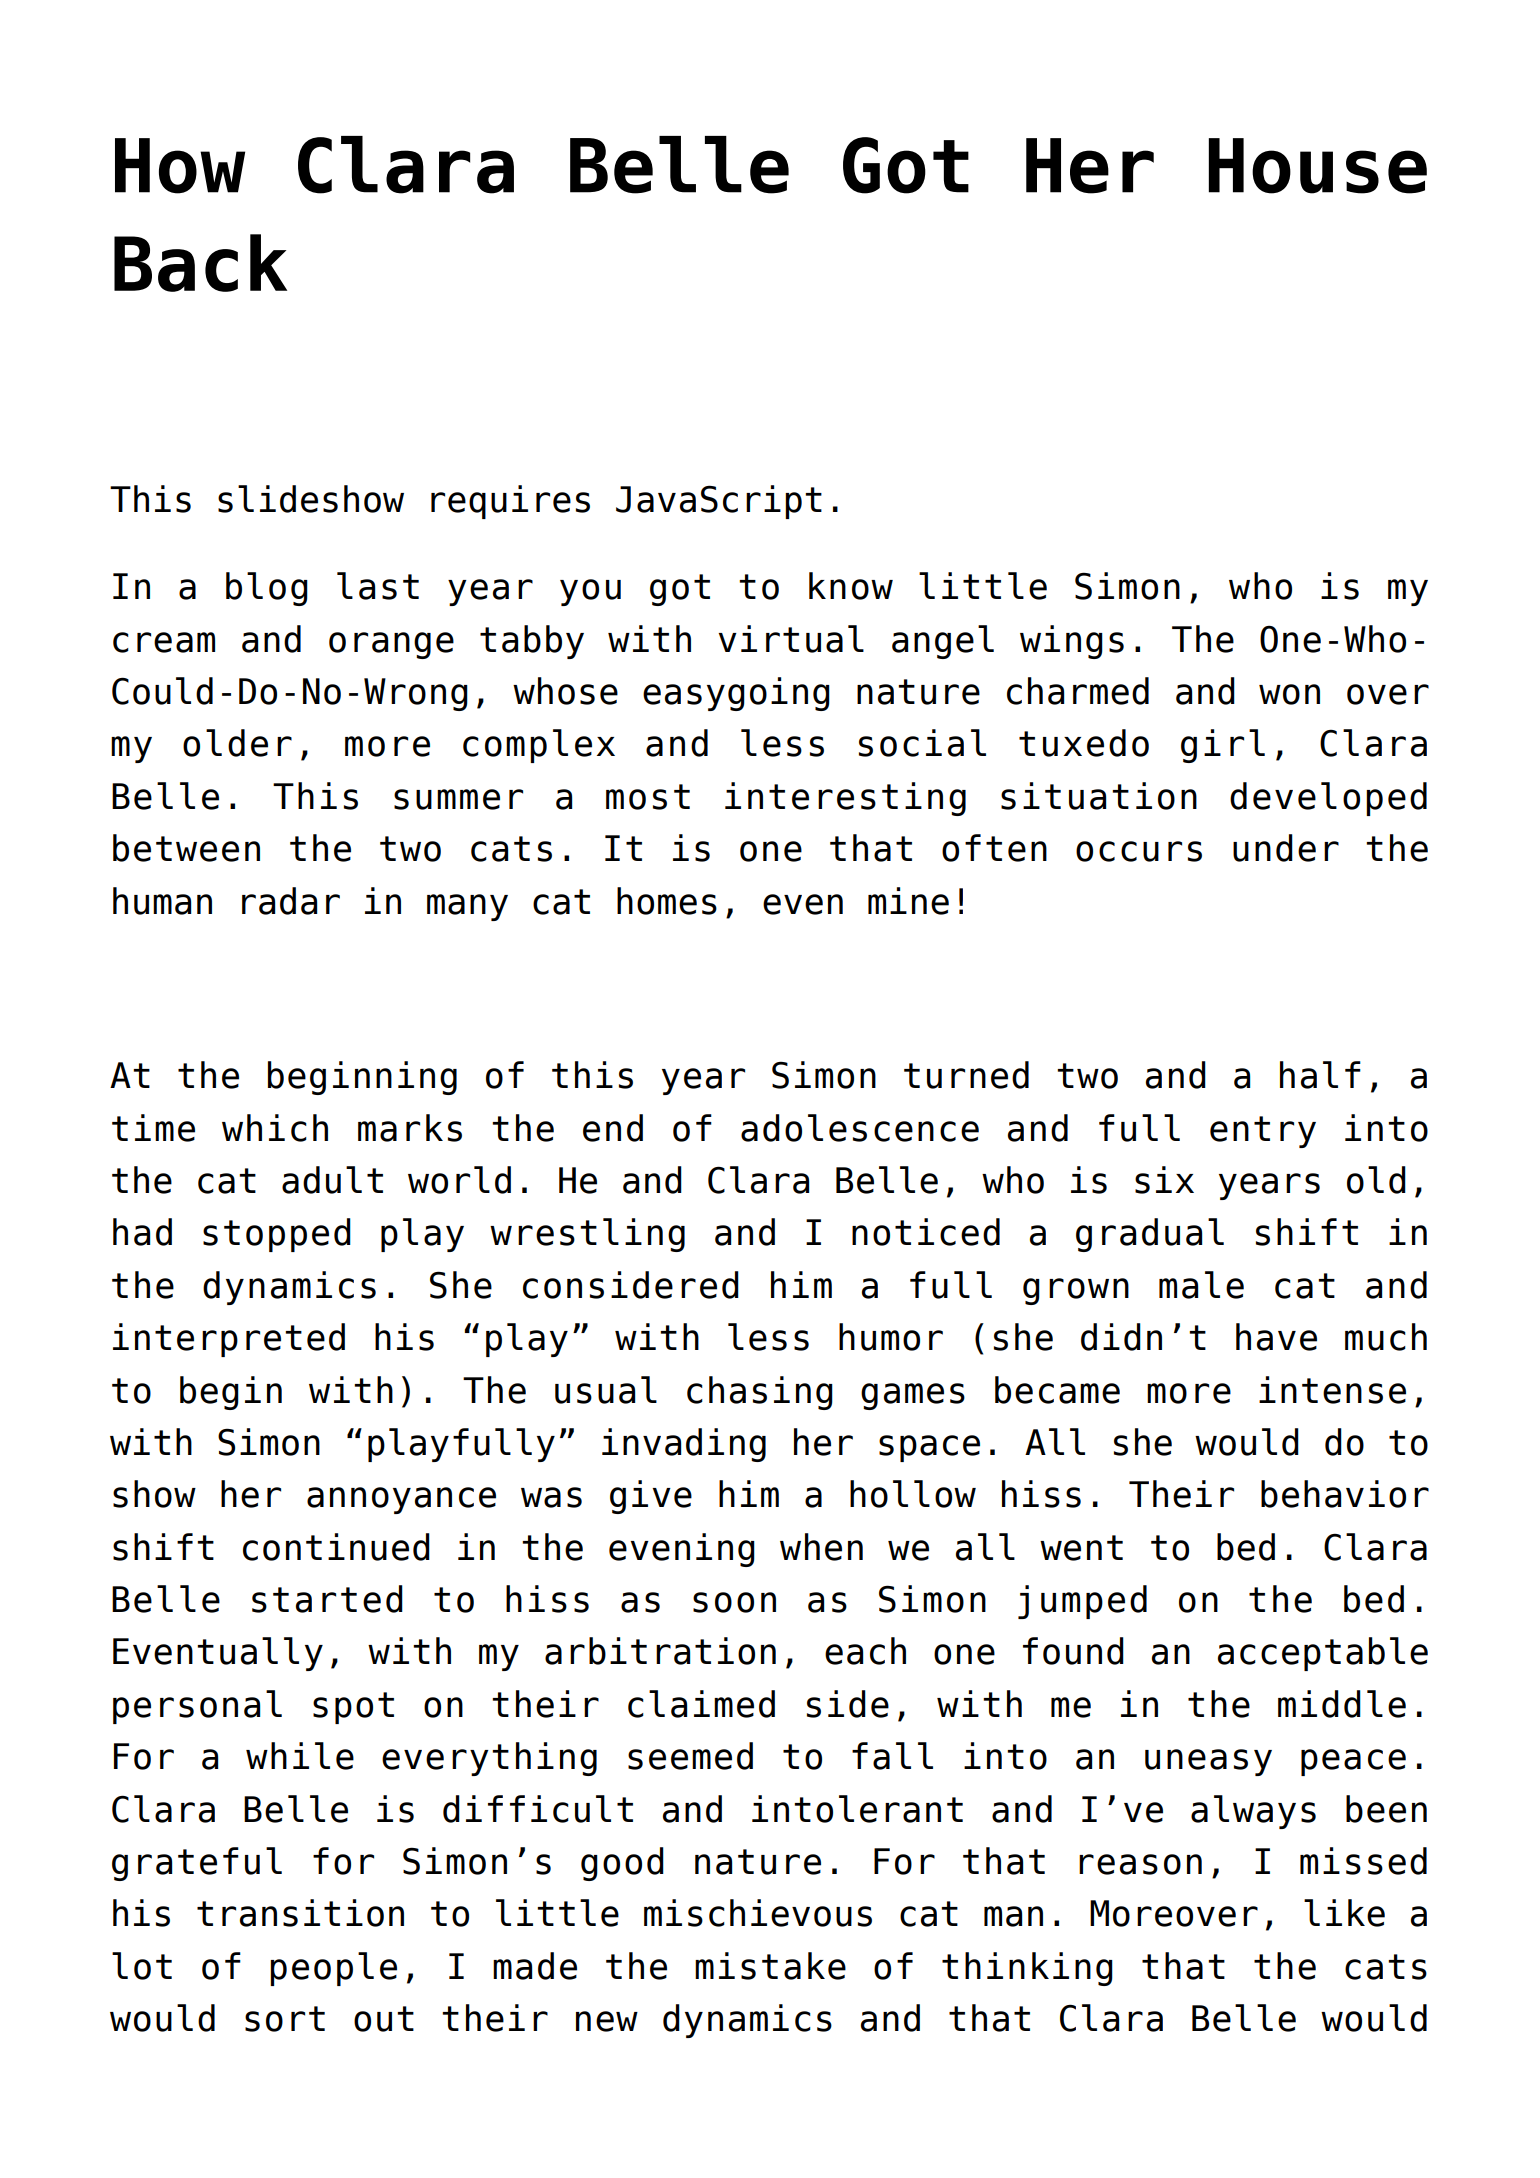 This page has height=2178, width=1540. I want to click on won, so click(1289, 694).
